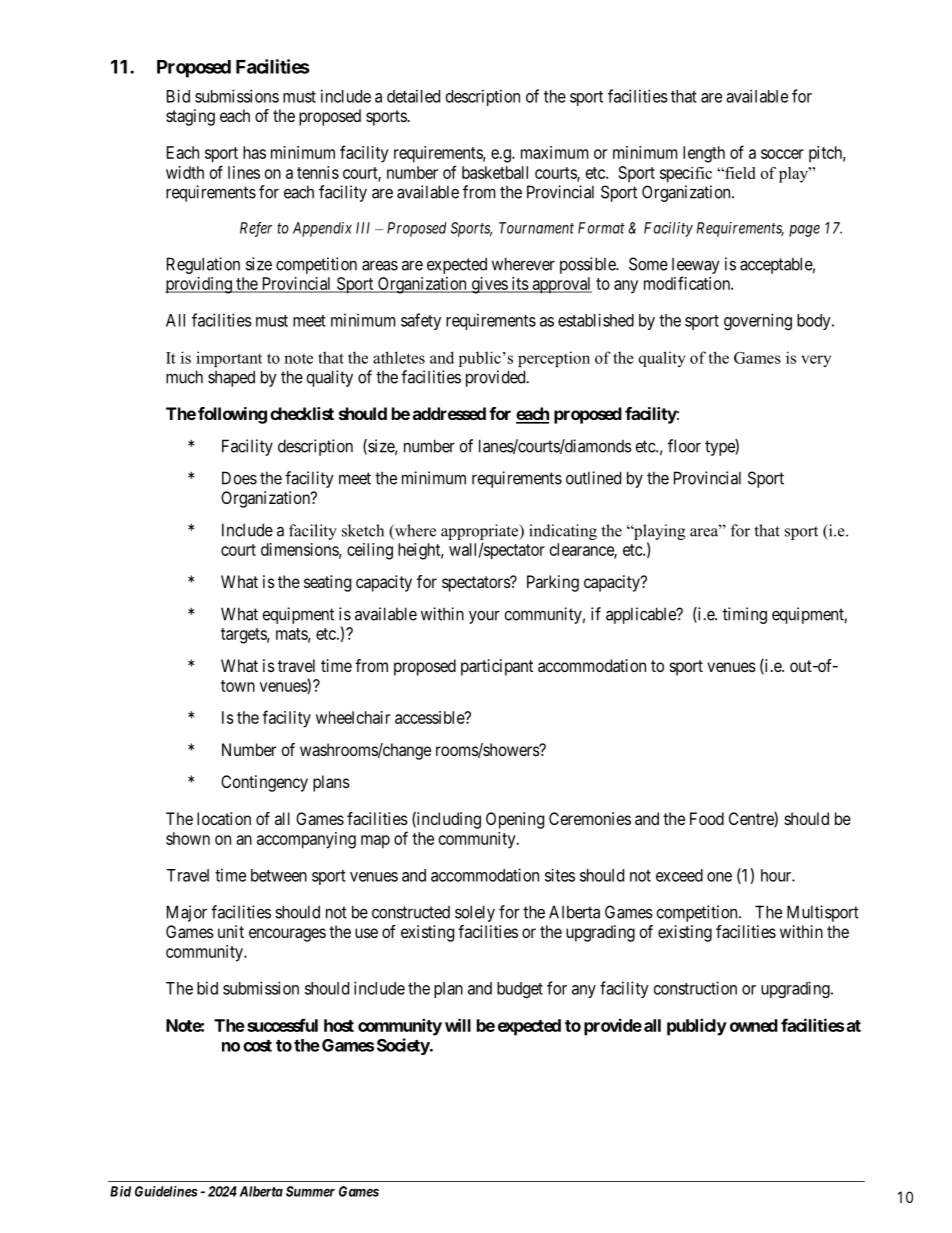 The height and width of the screenshot is (1233, 952). Describe the element at coordinates (495, 172) in the screenshot. I see `basketball` at that location.
